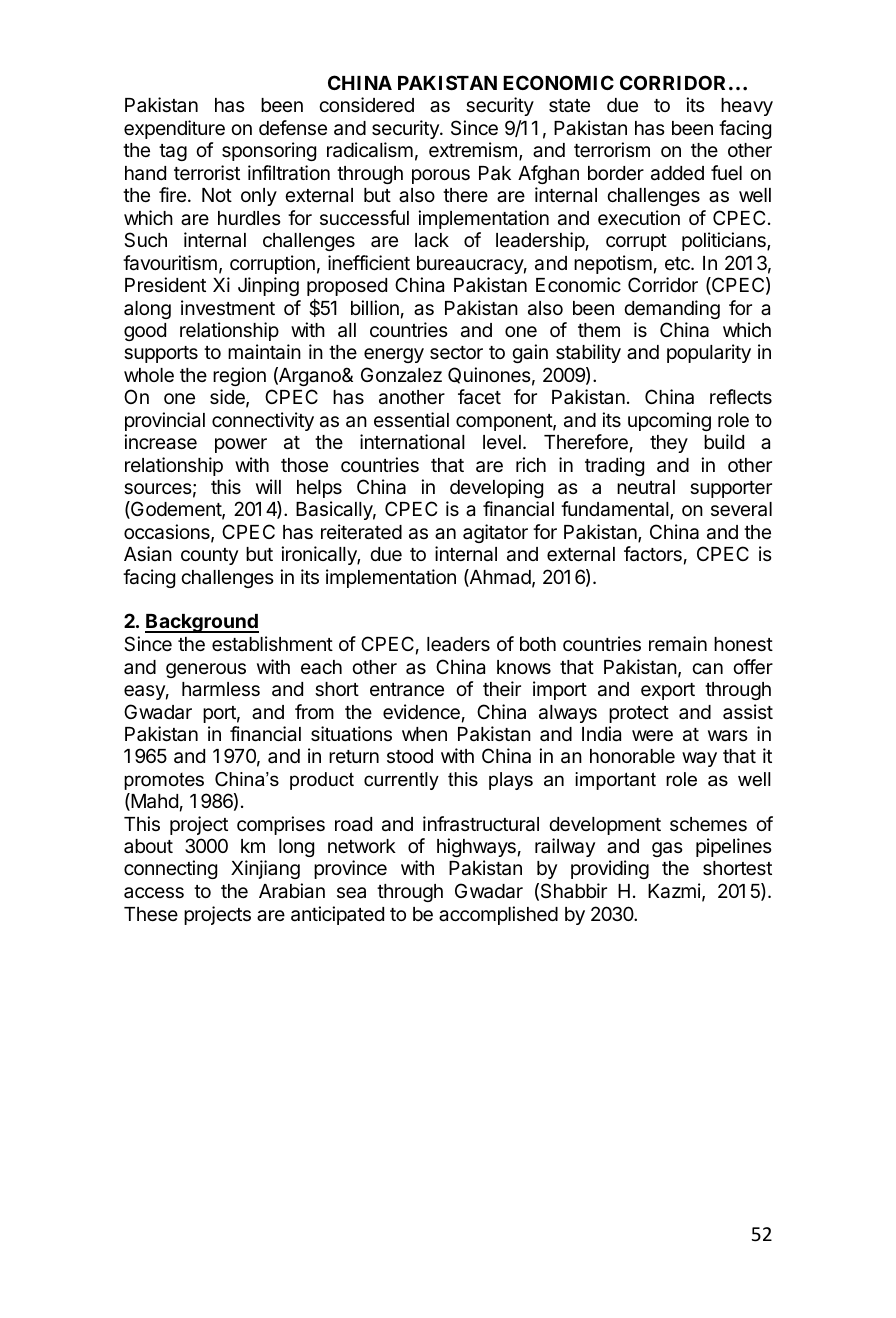 Image resolution: width=896 pixels, height=1318 pixels. Describe the element at coordinates (473, 149) in the image. I see `extremism` at that location.
